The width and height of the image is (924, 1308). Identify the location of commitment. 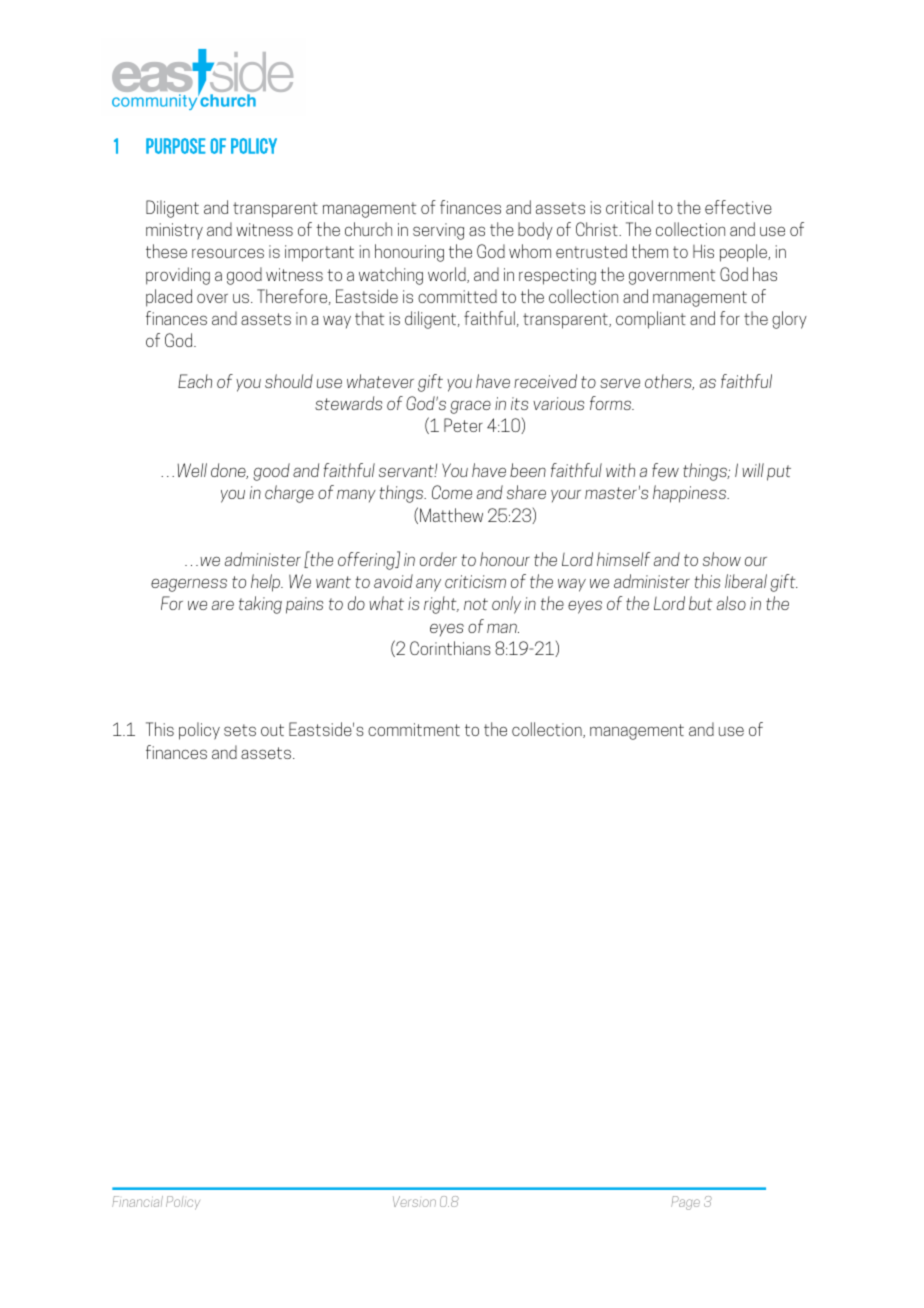
(414, 729).
